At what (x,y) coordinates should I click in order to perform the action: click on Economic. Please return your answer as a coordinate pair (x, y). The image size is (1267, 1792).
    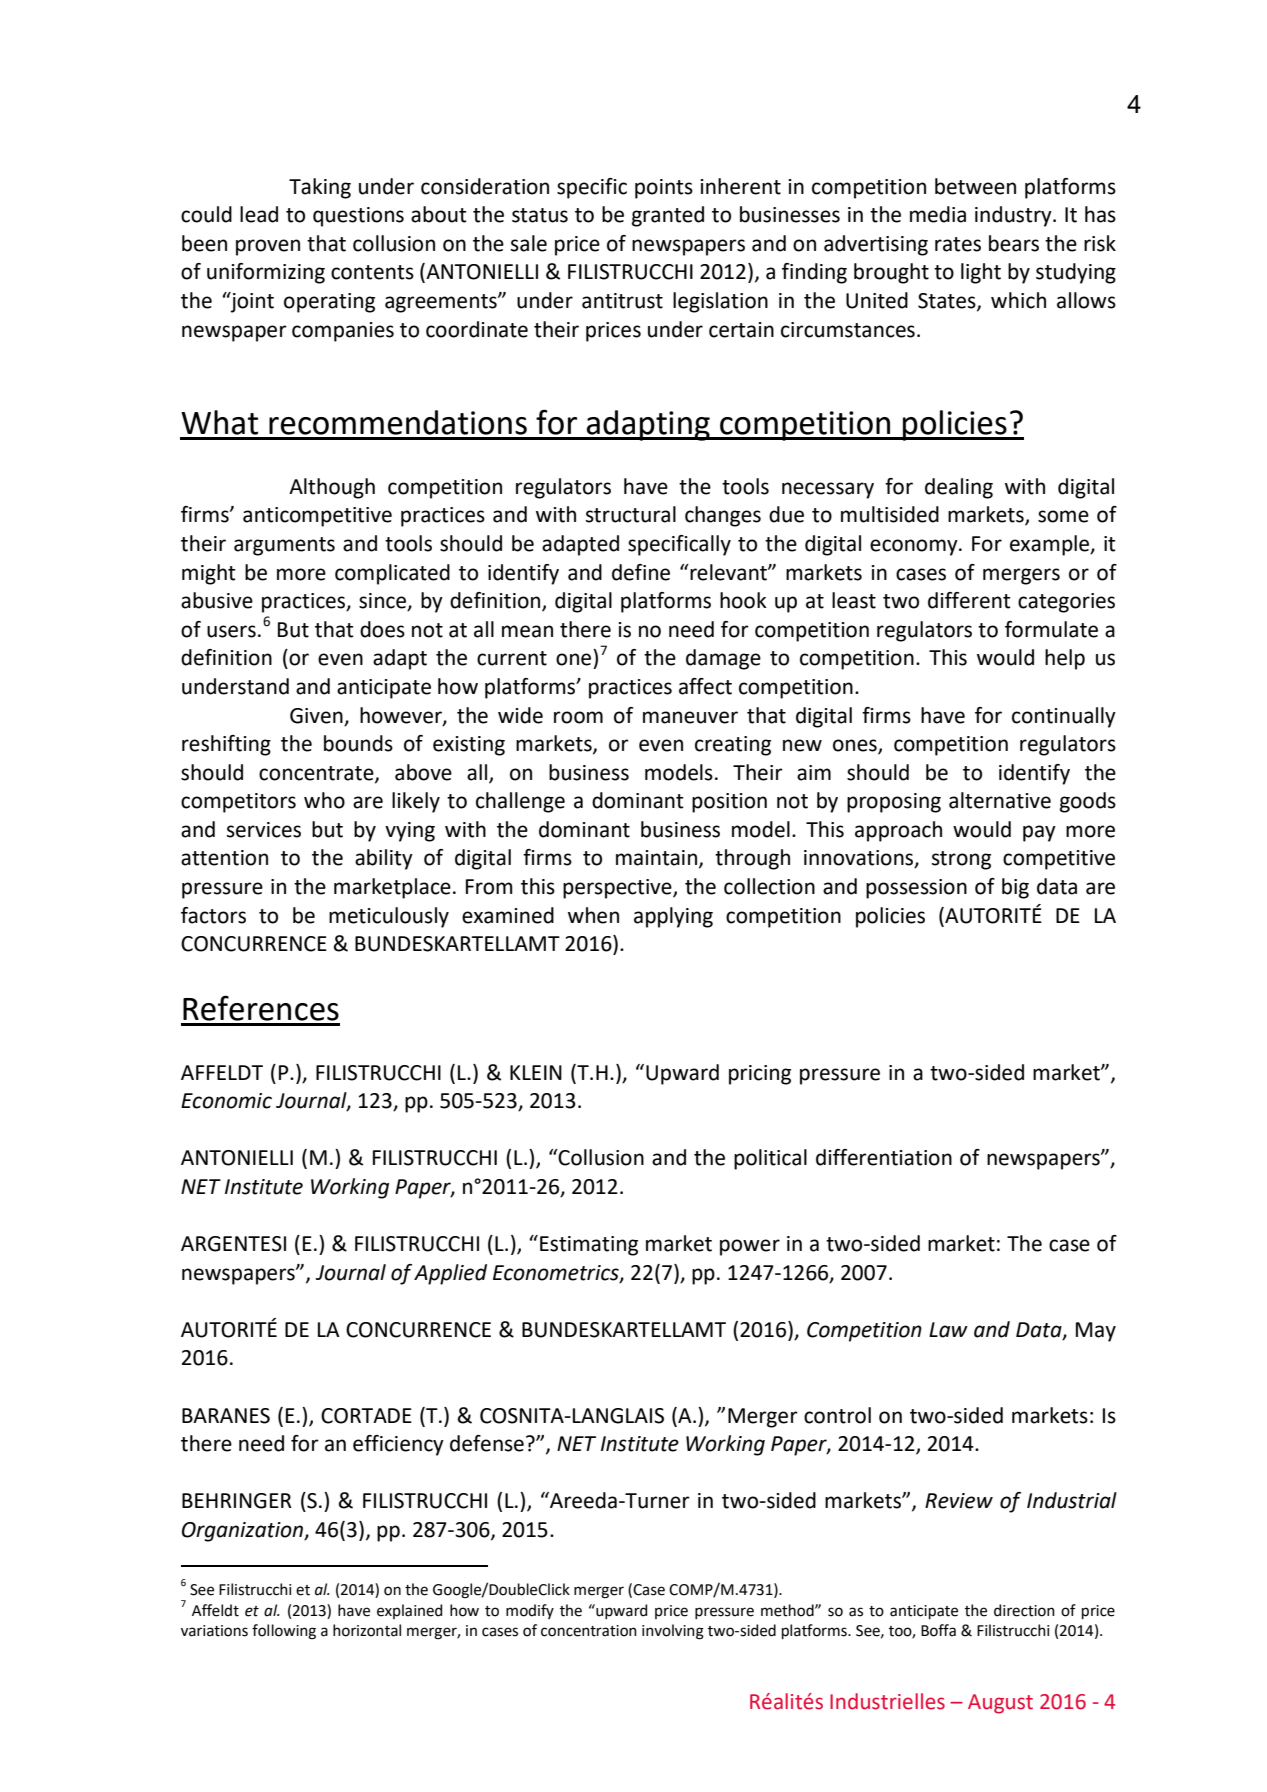
    Looking at the image, I should click on (226, 1101).
